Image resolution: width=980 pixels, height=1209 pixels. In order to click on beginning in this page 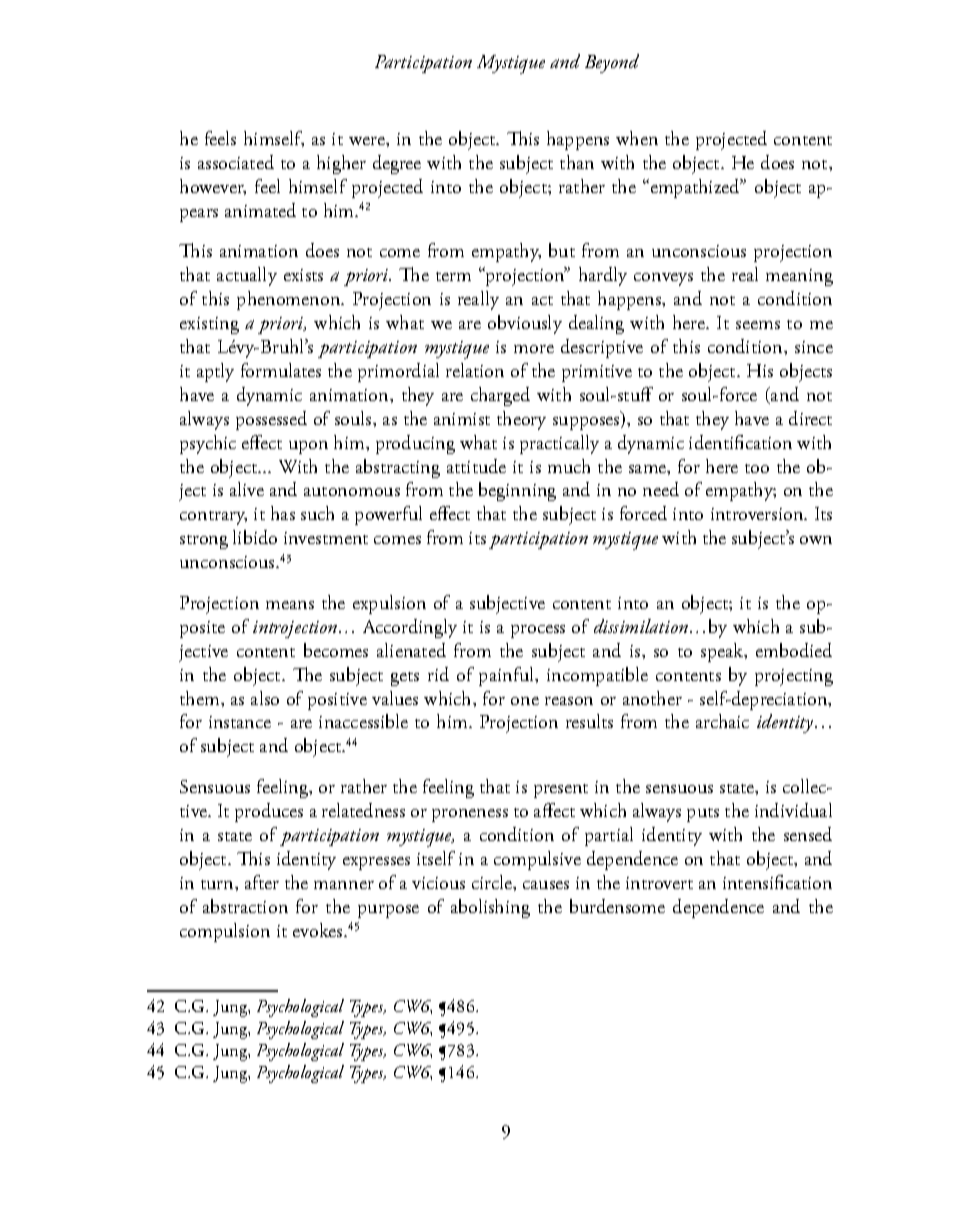, I will do `click(517, 491)`.
